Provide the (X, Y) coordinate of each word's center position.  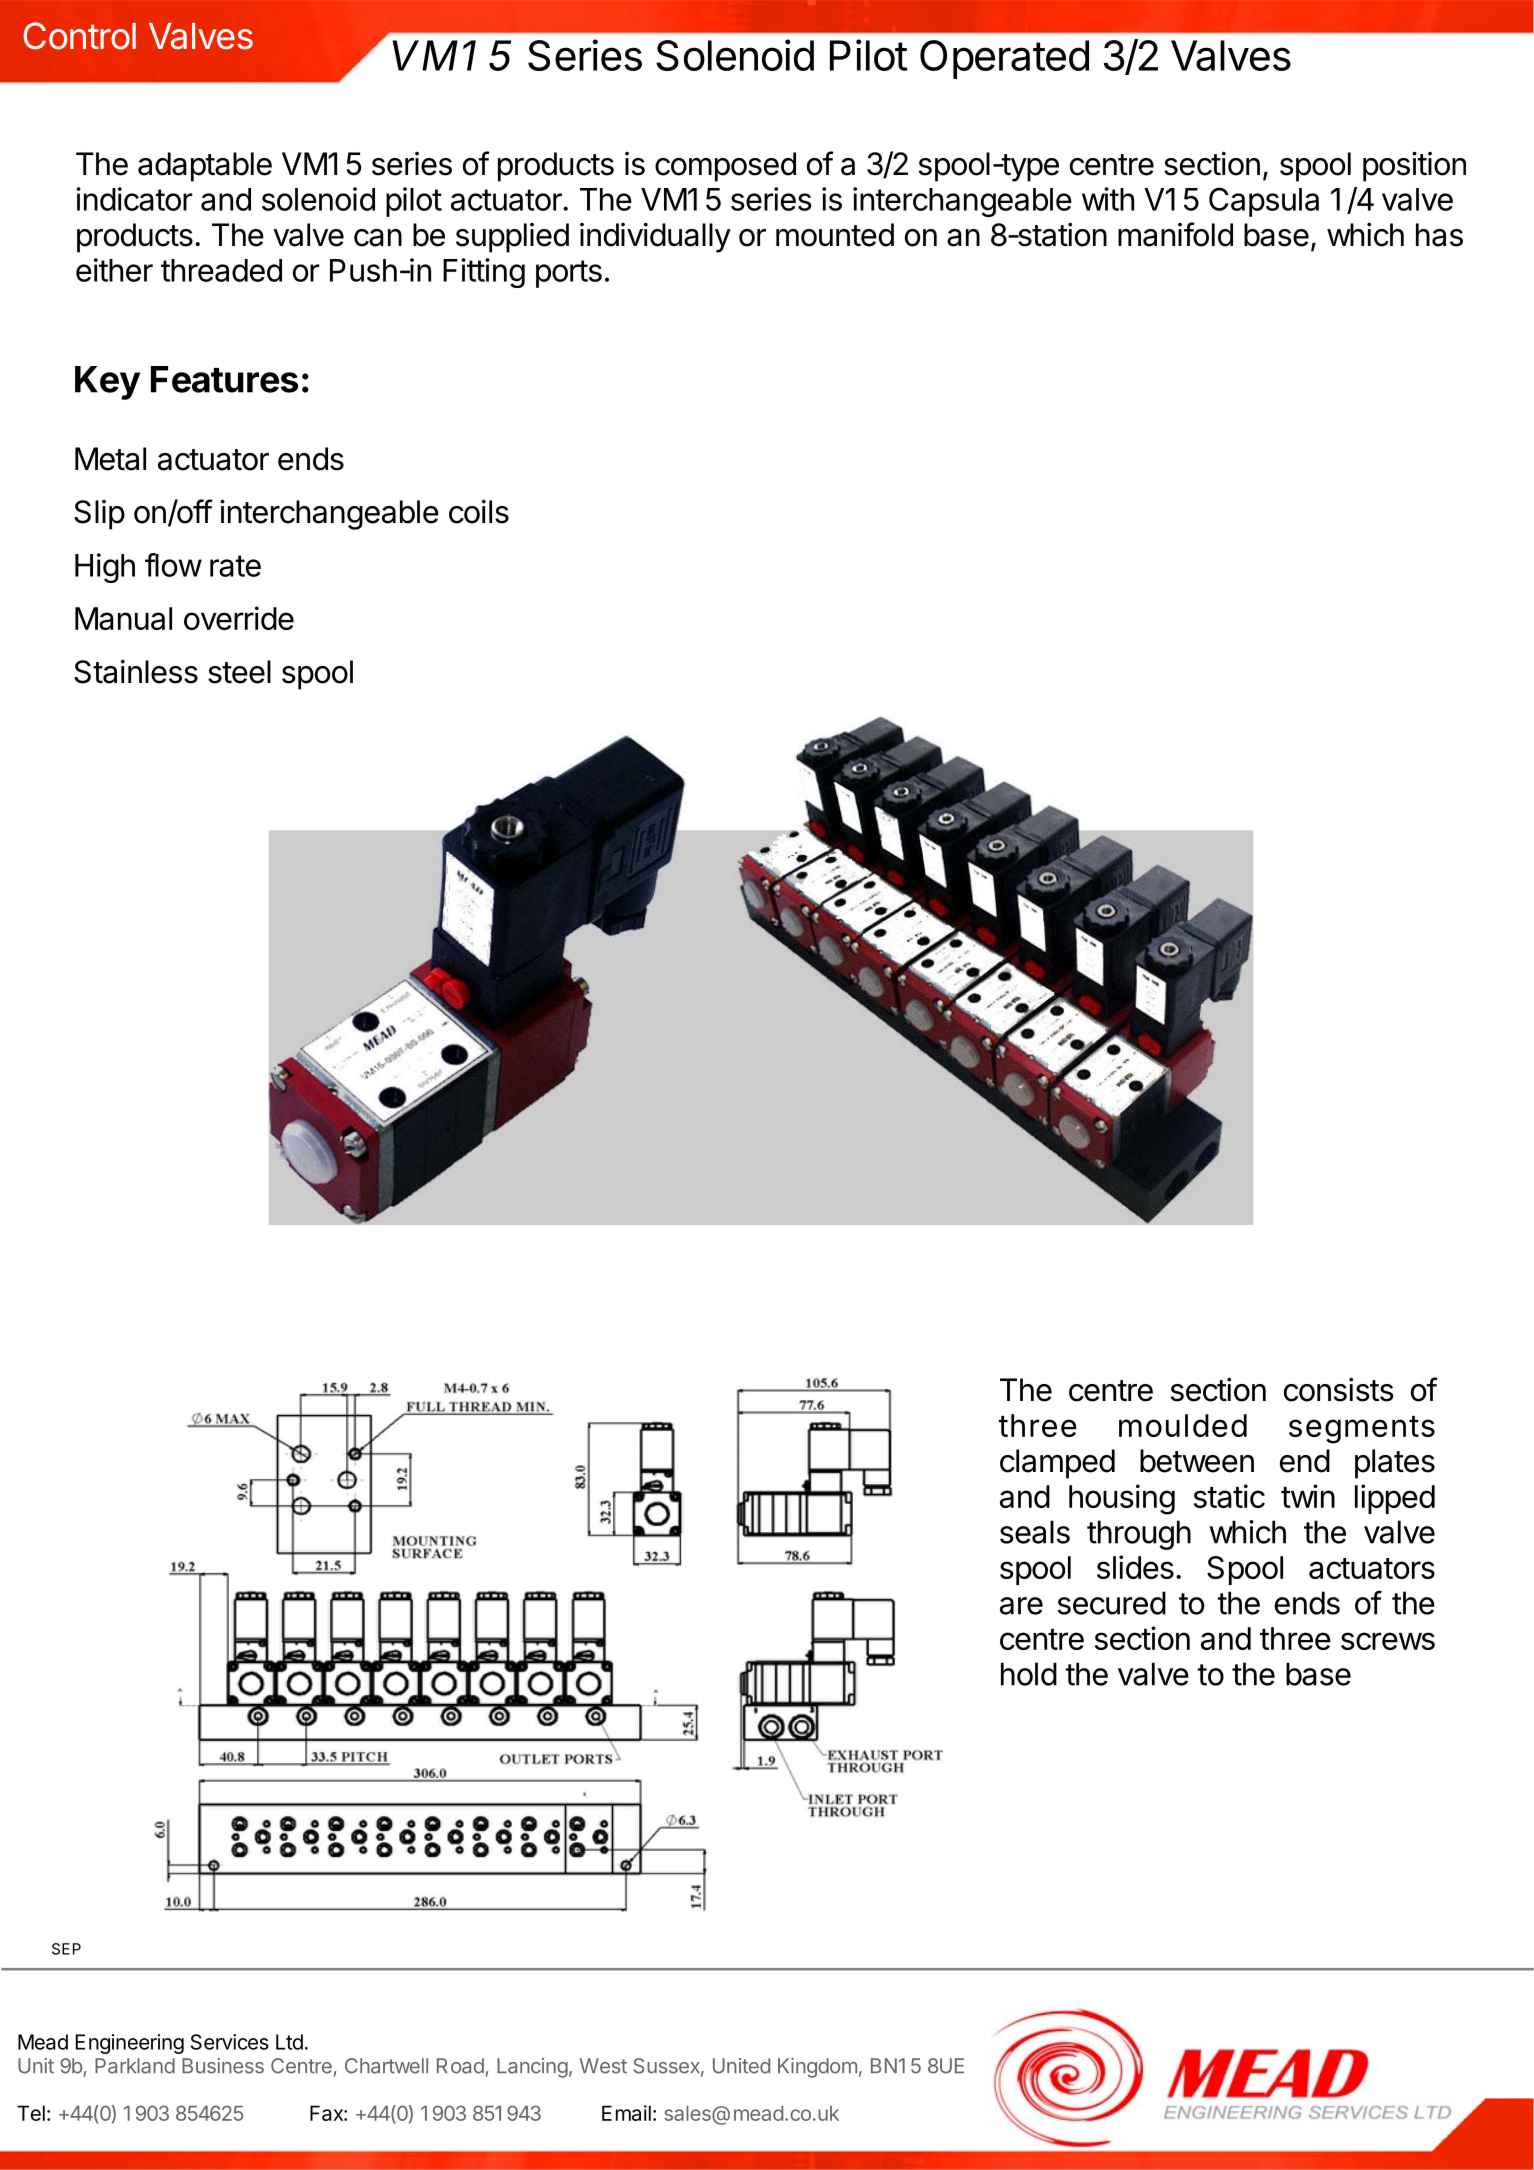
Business (223, 2066)
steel (239, 672)
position (1414, 167)
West (603, 2066)
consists (1339, 1390)
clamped (1057, 1464)
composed (725, 167)
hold (1029, 1674)
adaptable (205, 167)
